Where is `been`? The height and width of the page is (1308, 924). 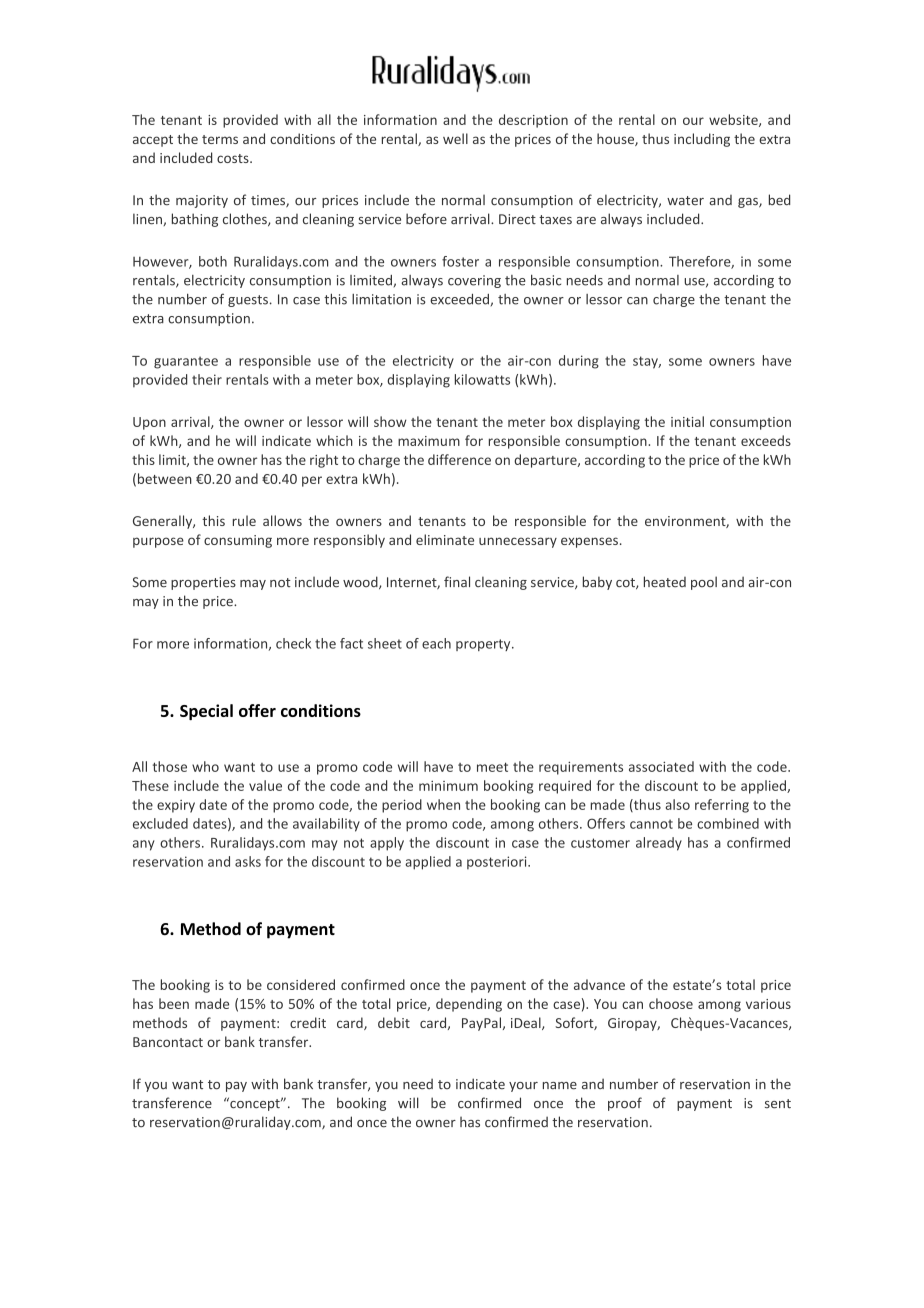 been is located at coordinates (174, 1003).
